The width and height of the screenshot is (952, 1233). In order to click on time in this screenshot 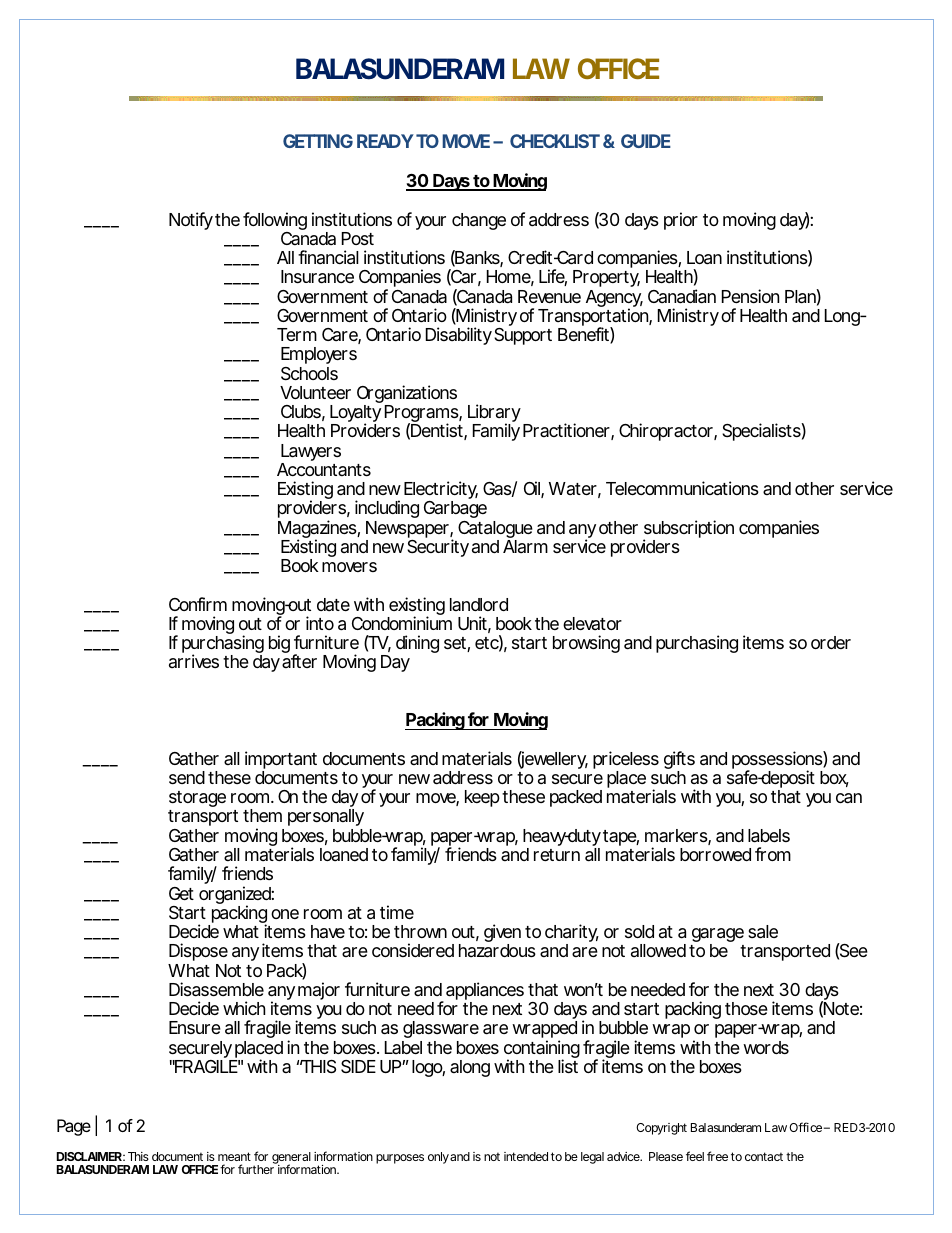, I will do `click(397, 912)`.
